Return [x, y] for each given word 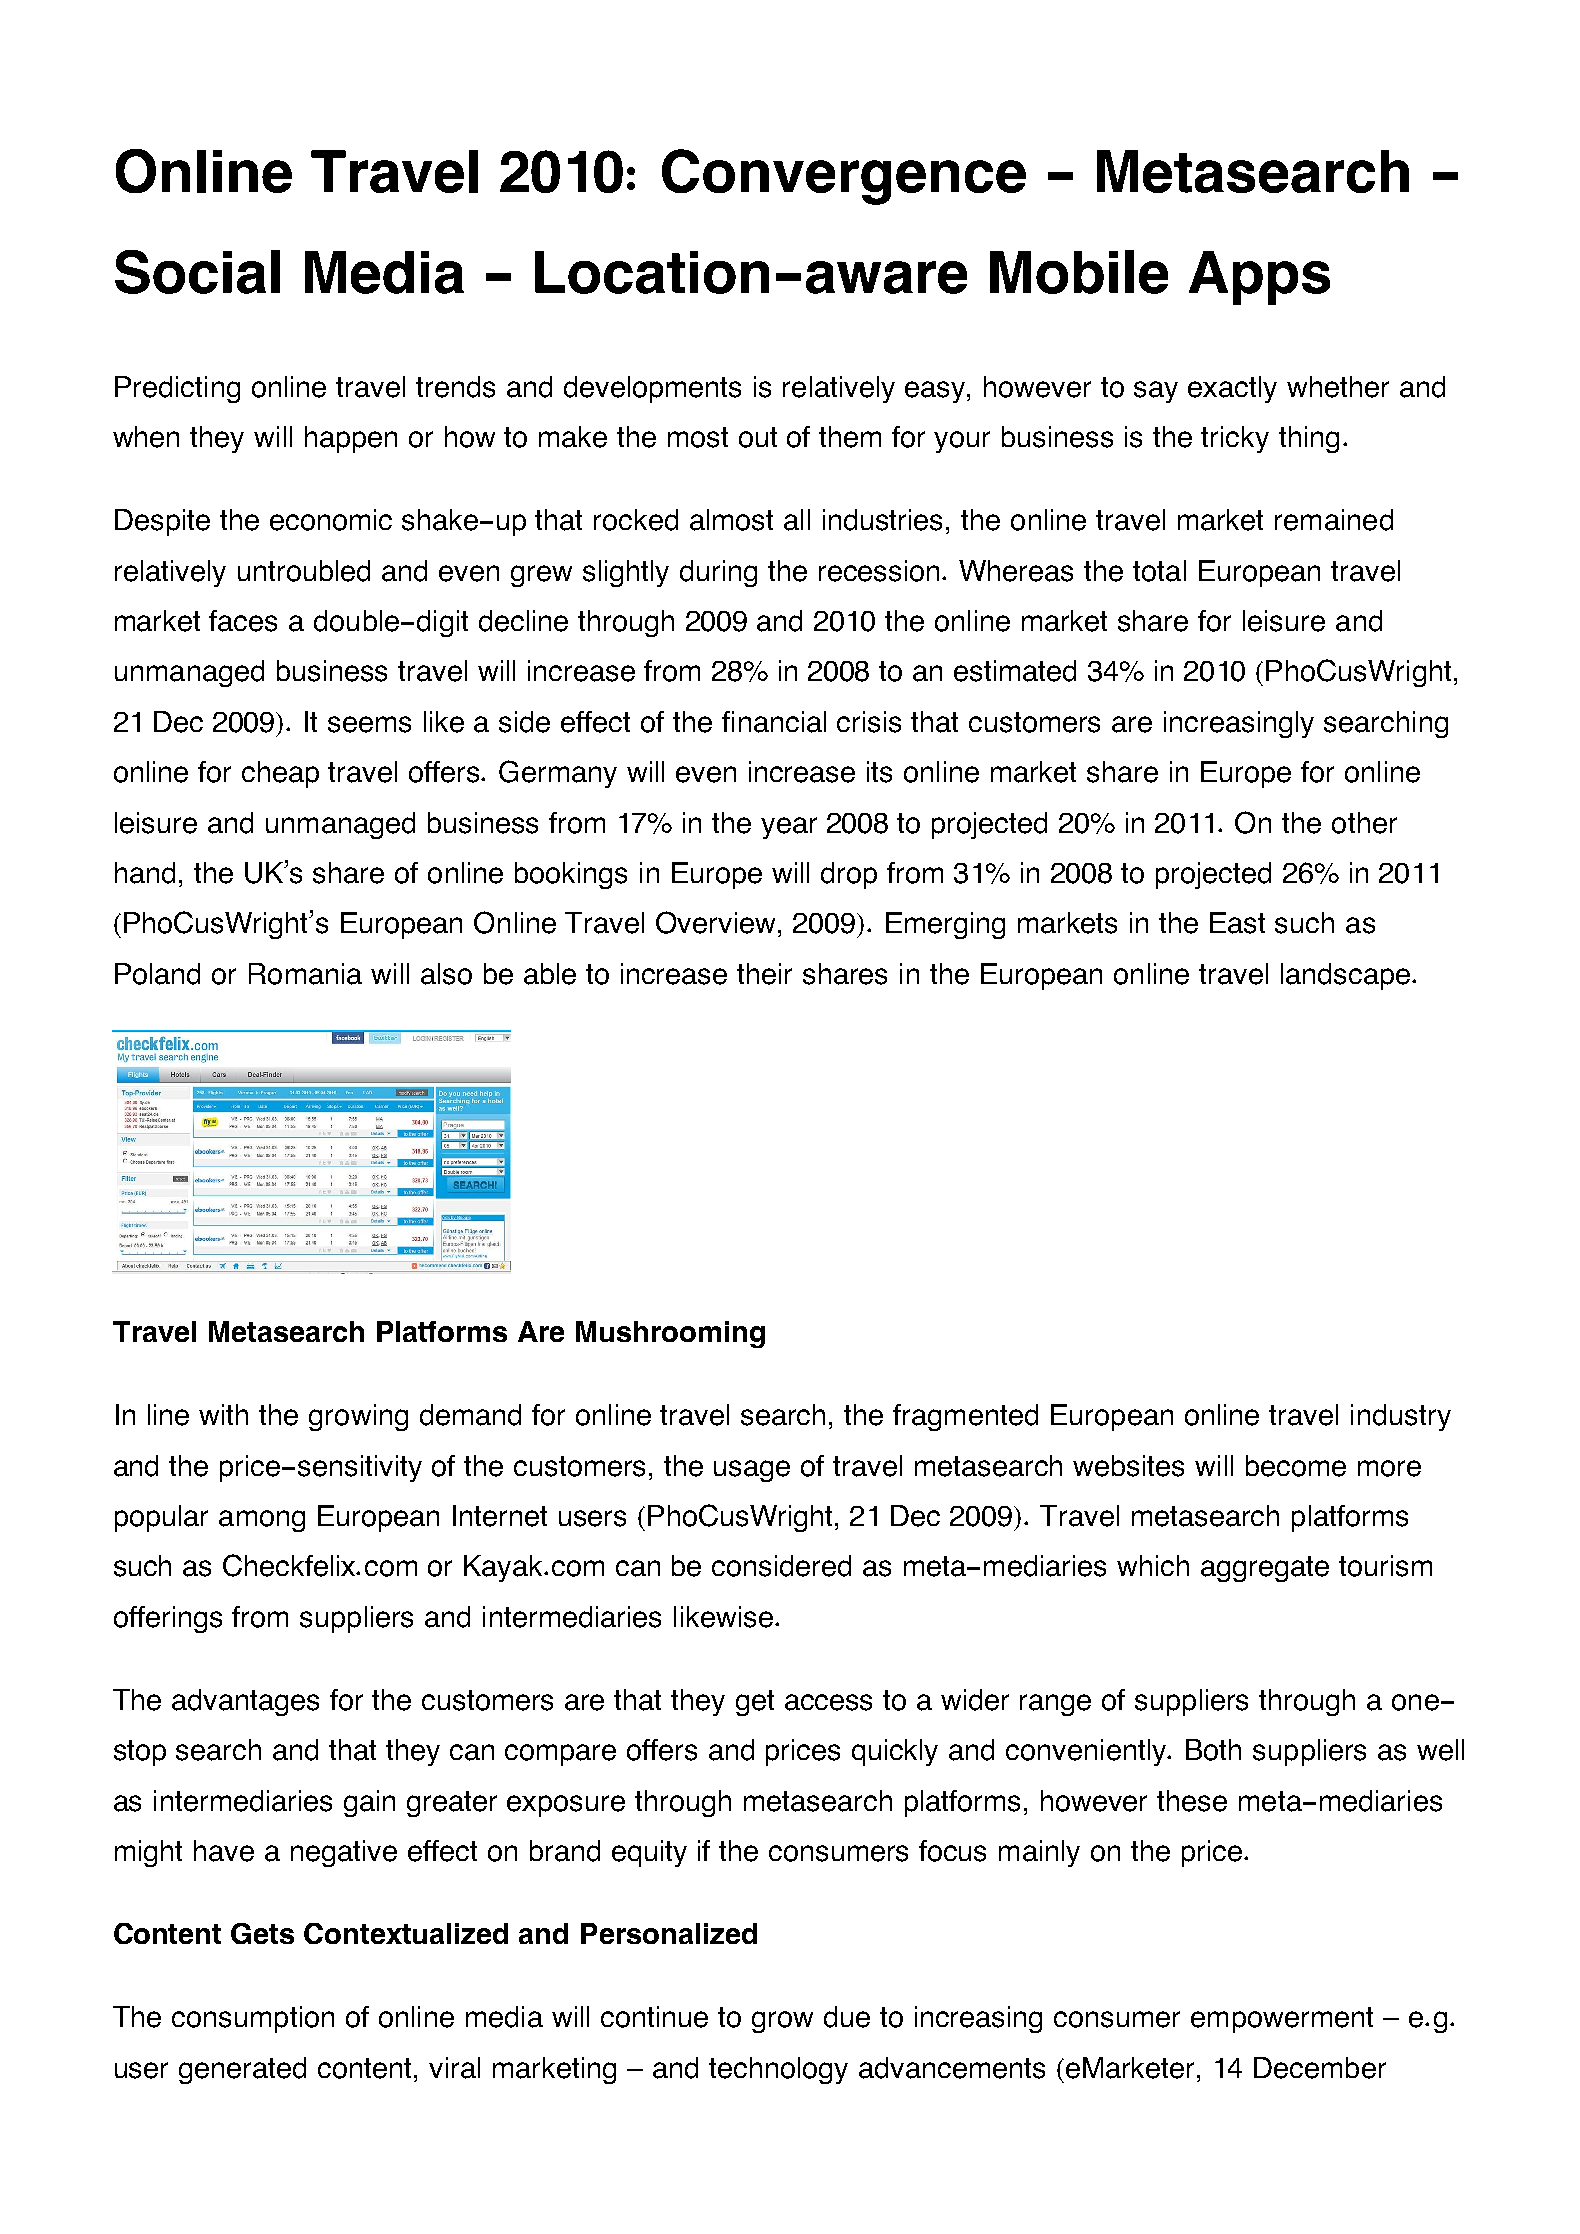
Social [197, 272]
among [262, 1521]
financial [774, 722]
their [764, 974]
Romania [305, 974]
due [847, 2017]
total [1159, 571]
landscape [1347, 976]
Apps [1259, 278]
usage [752, 1471]
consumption [253, 2019]
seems [369, 724]
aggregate [1265, 1569]
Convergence [844, 177]
